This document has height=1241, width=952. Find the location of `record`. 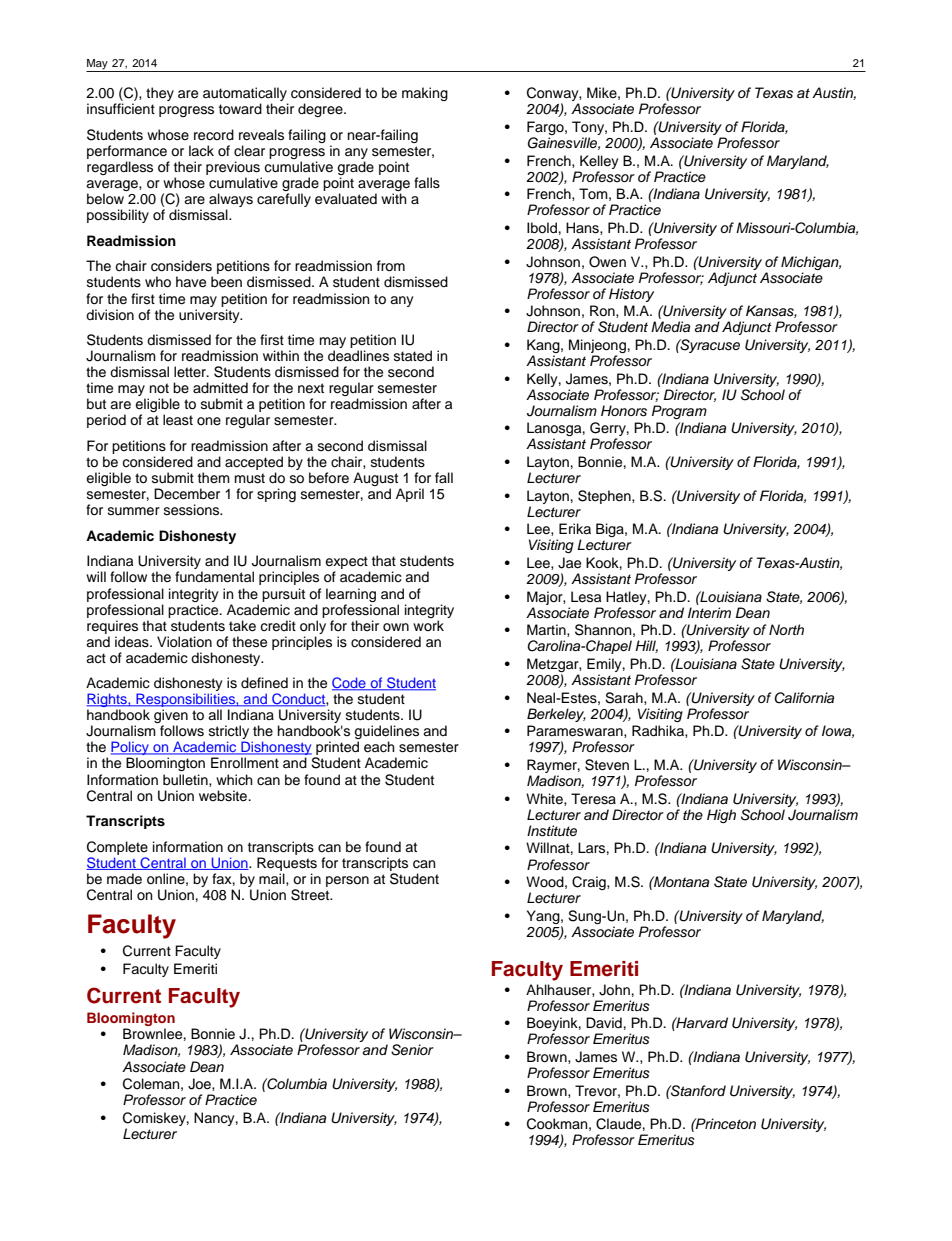

record is located at coordinates (214, 135).
